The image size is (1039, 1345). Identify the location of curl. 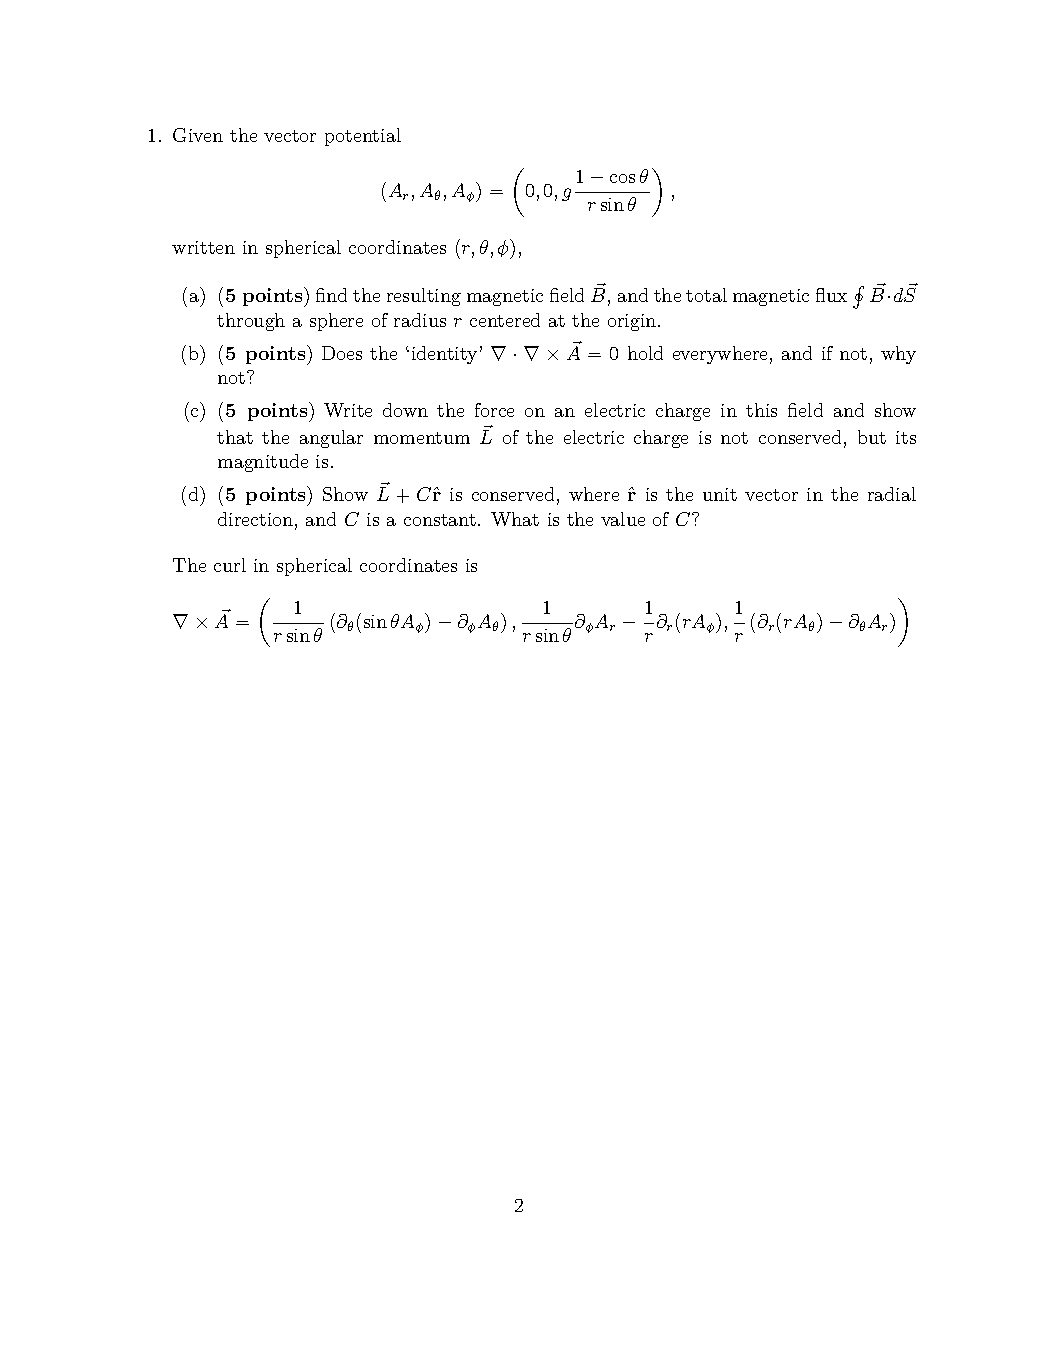
(230, 565).
